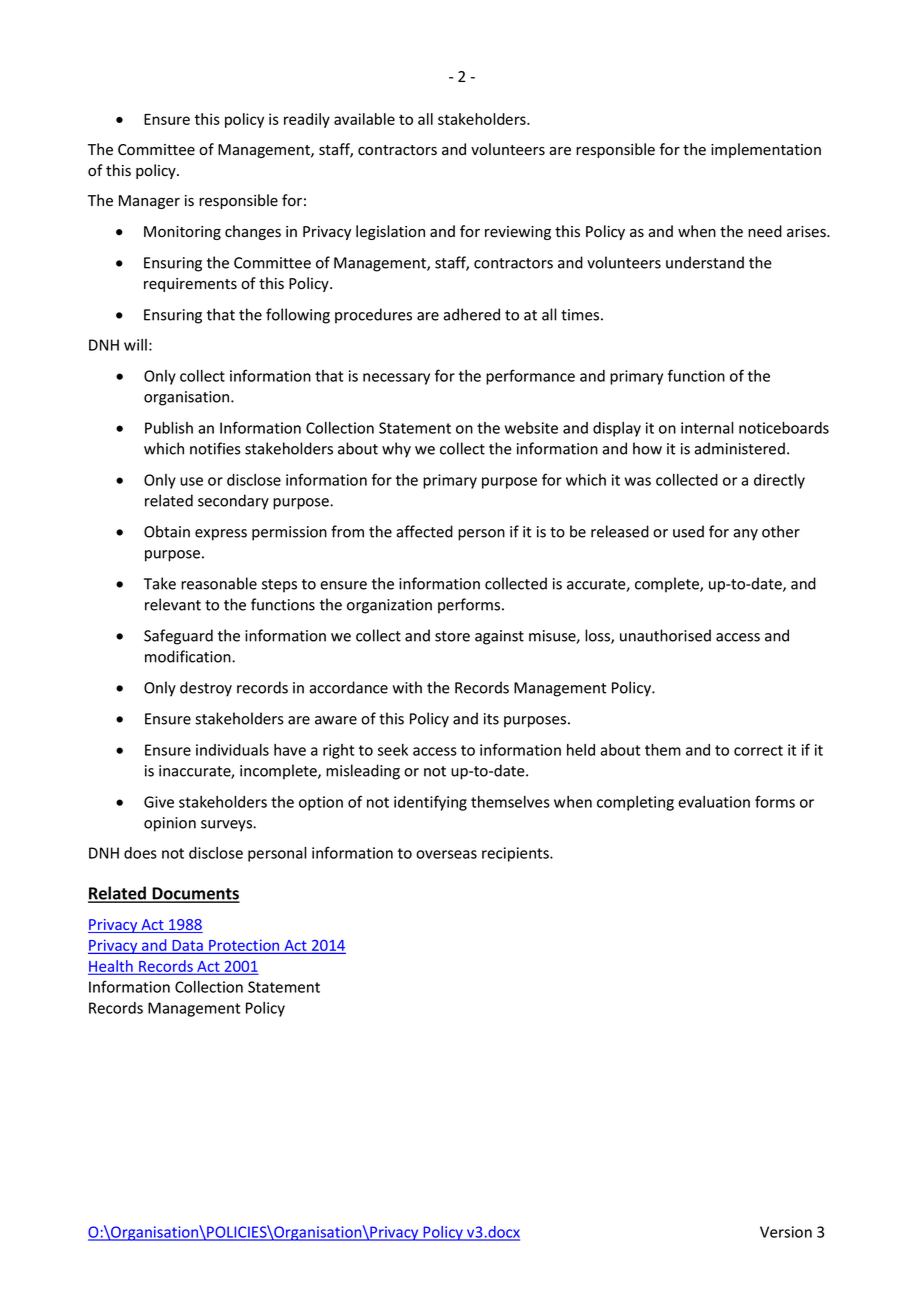 This document has height=1308, width=924. I want to click on any, so click(745, 535).
